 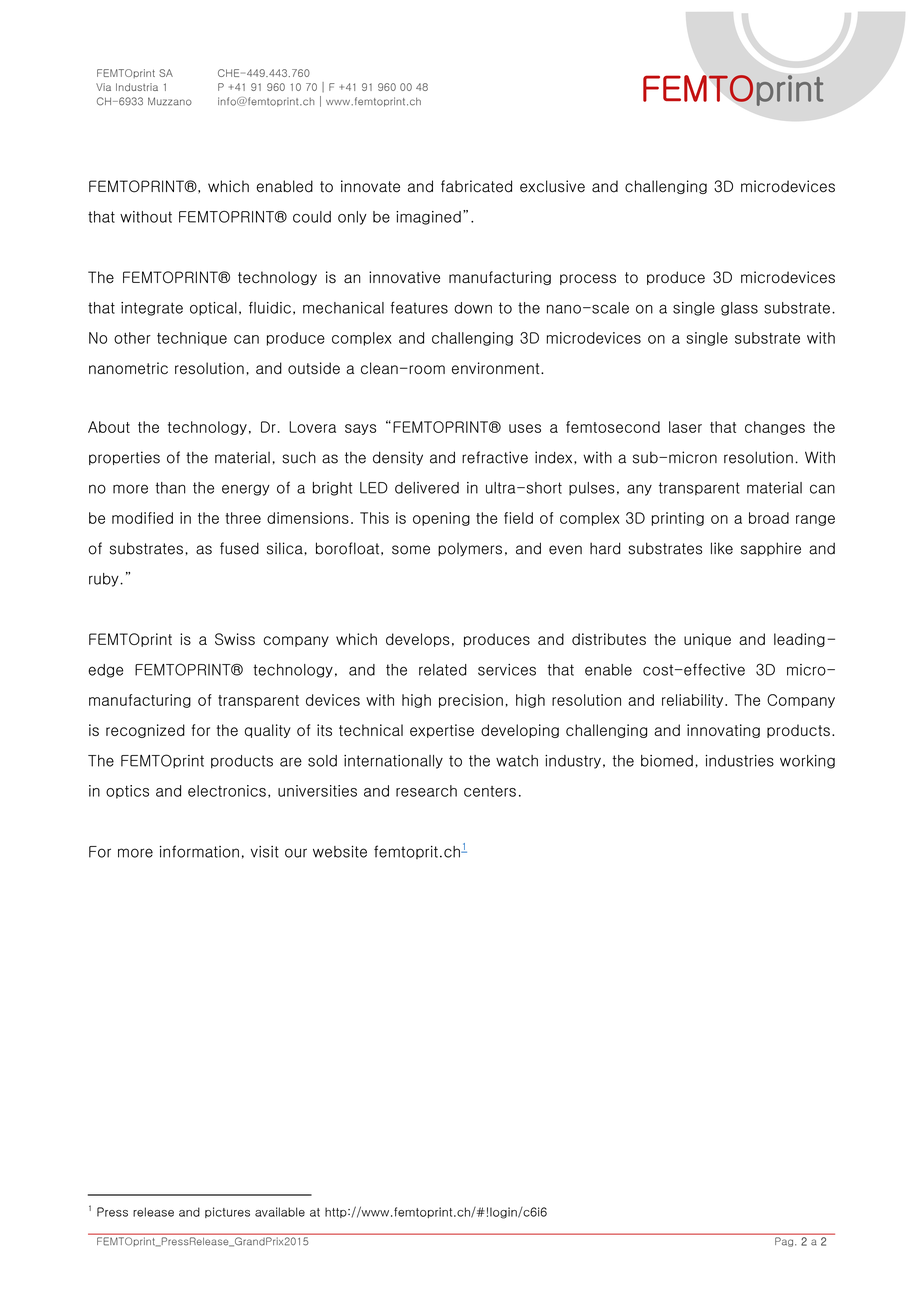 What do you see at coordinates (497, 368) in the image?
I see `environment` at bounding box center [497, 368].
